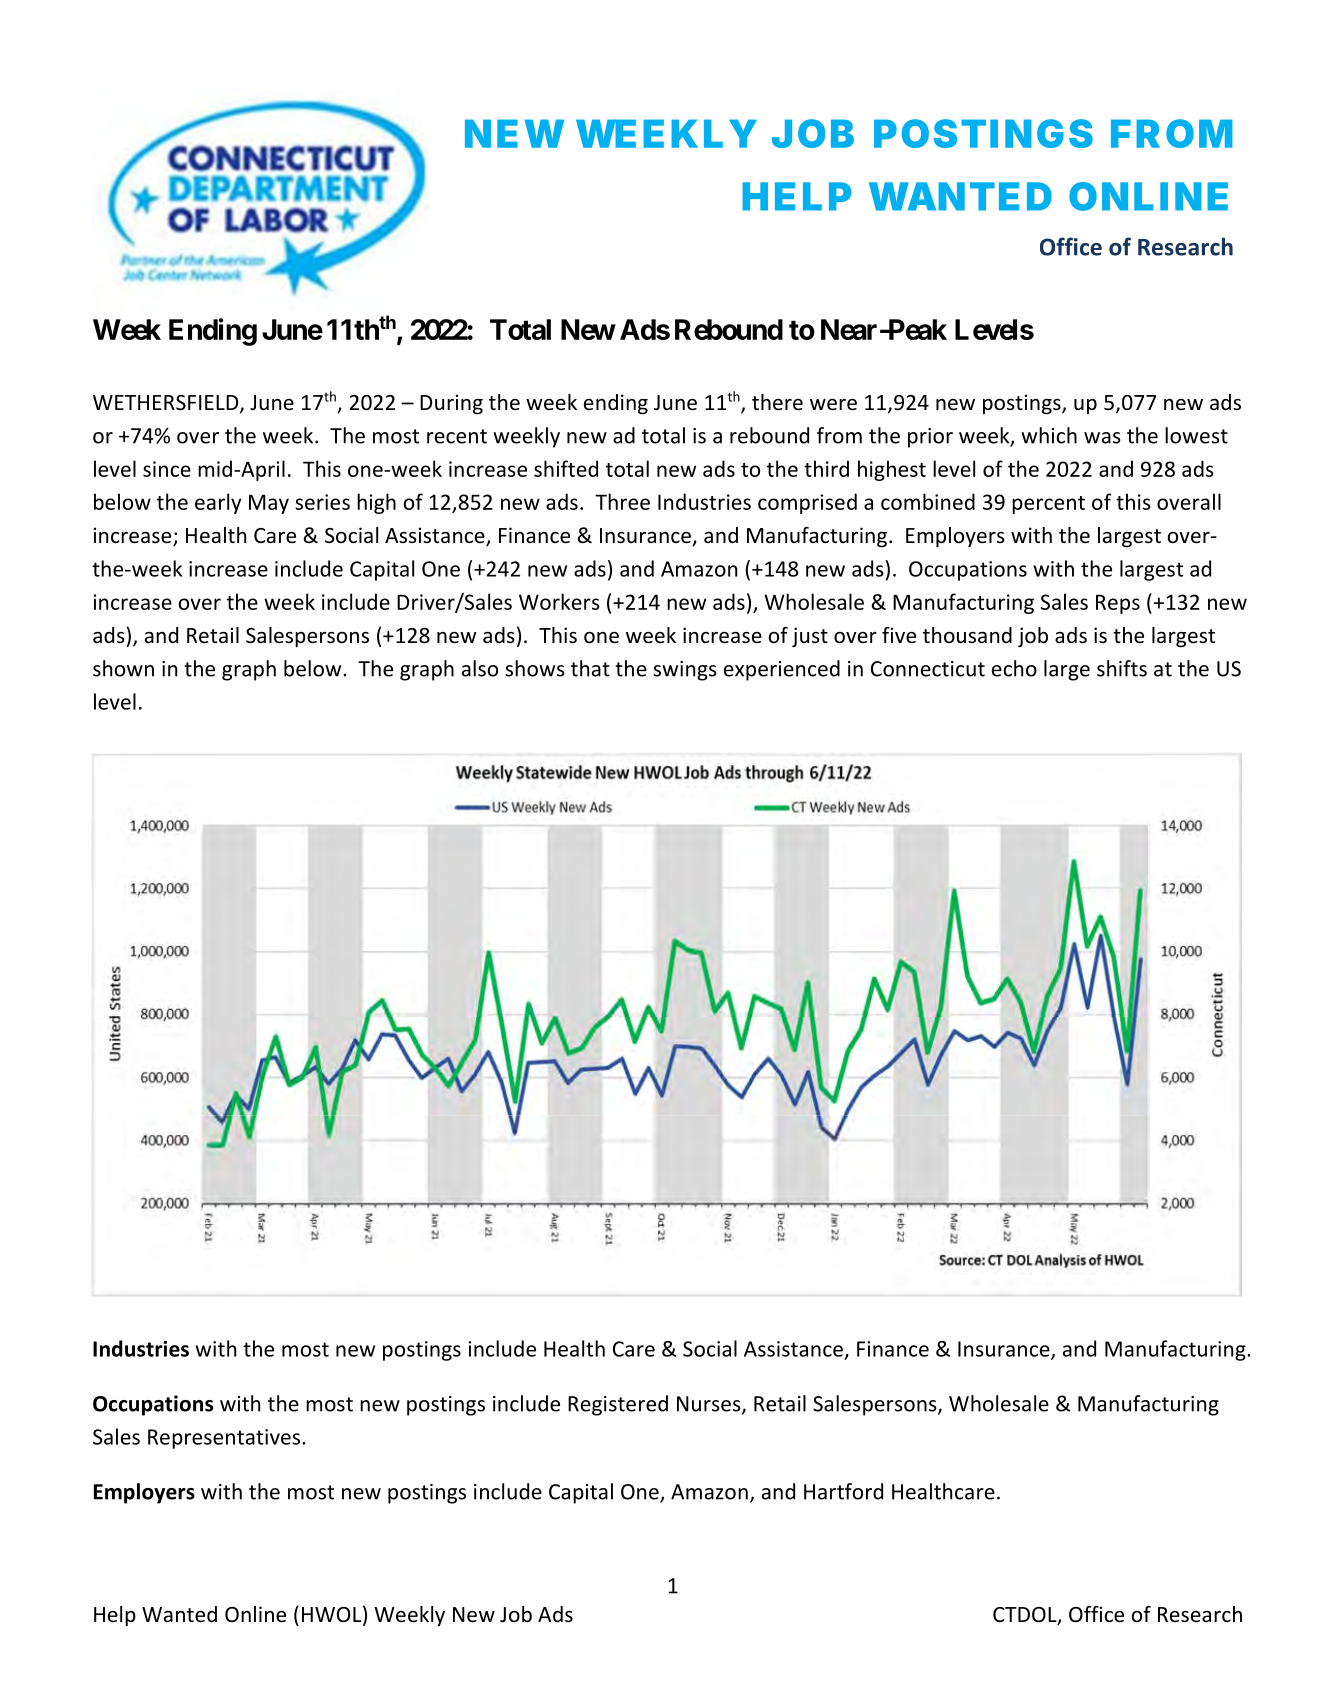 The width and height of the page is (1318, 1706). I want to click on shifted, so click(566, 468).
